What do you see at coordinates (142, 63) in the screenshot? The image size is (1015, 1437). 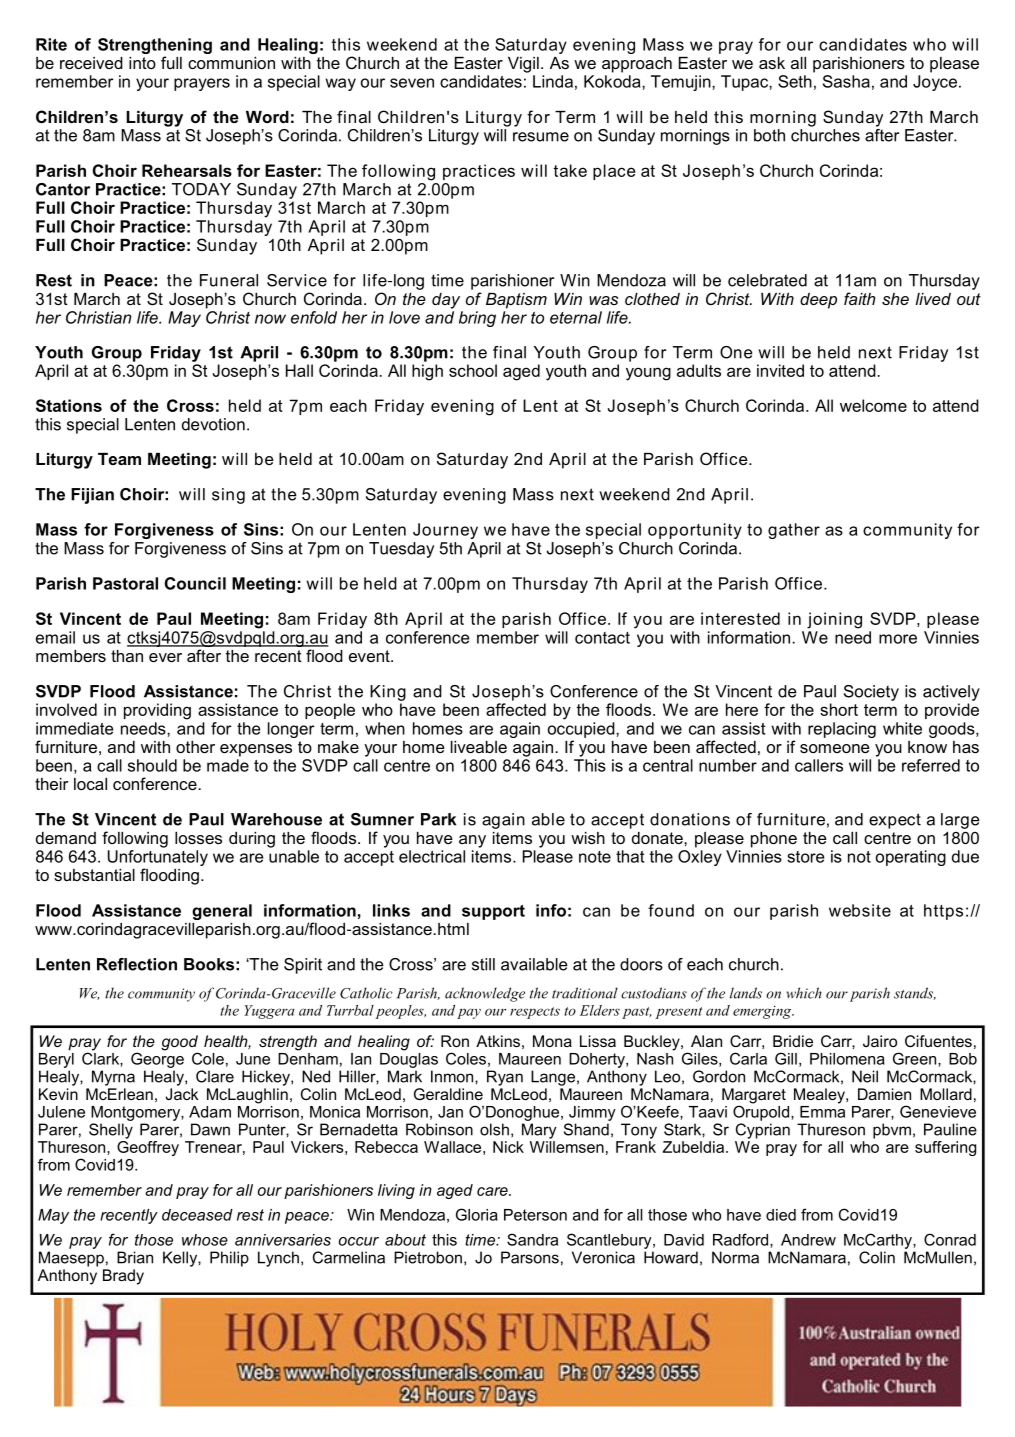 I see `into` at bounding box center [142, 63].
